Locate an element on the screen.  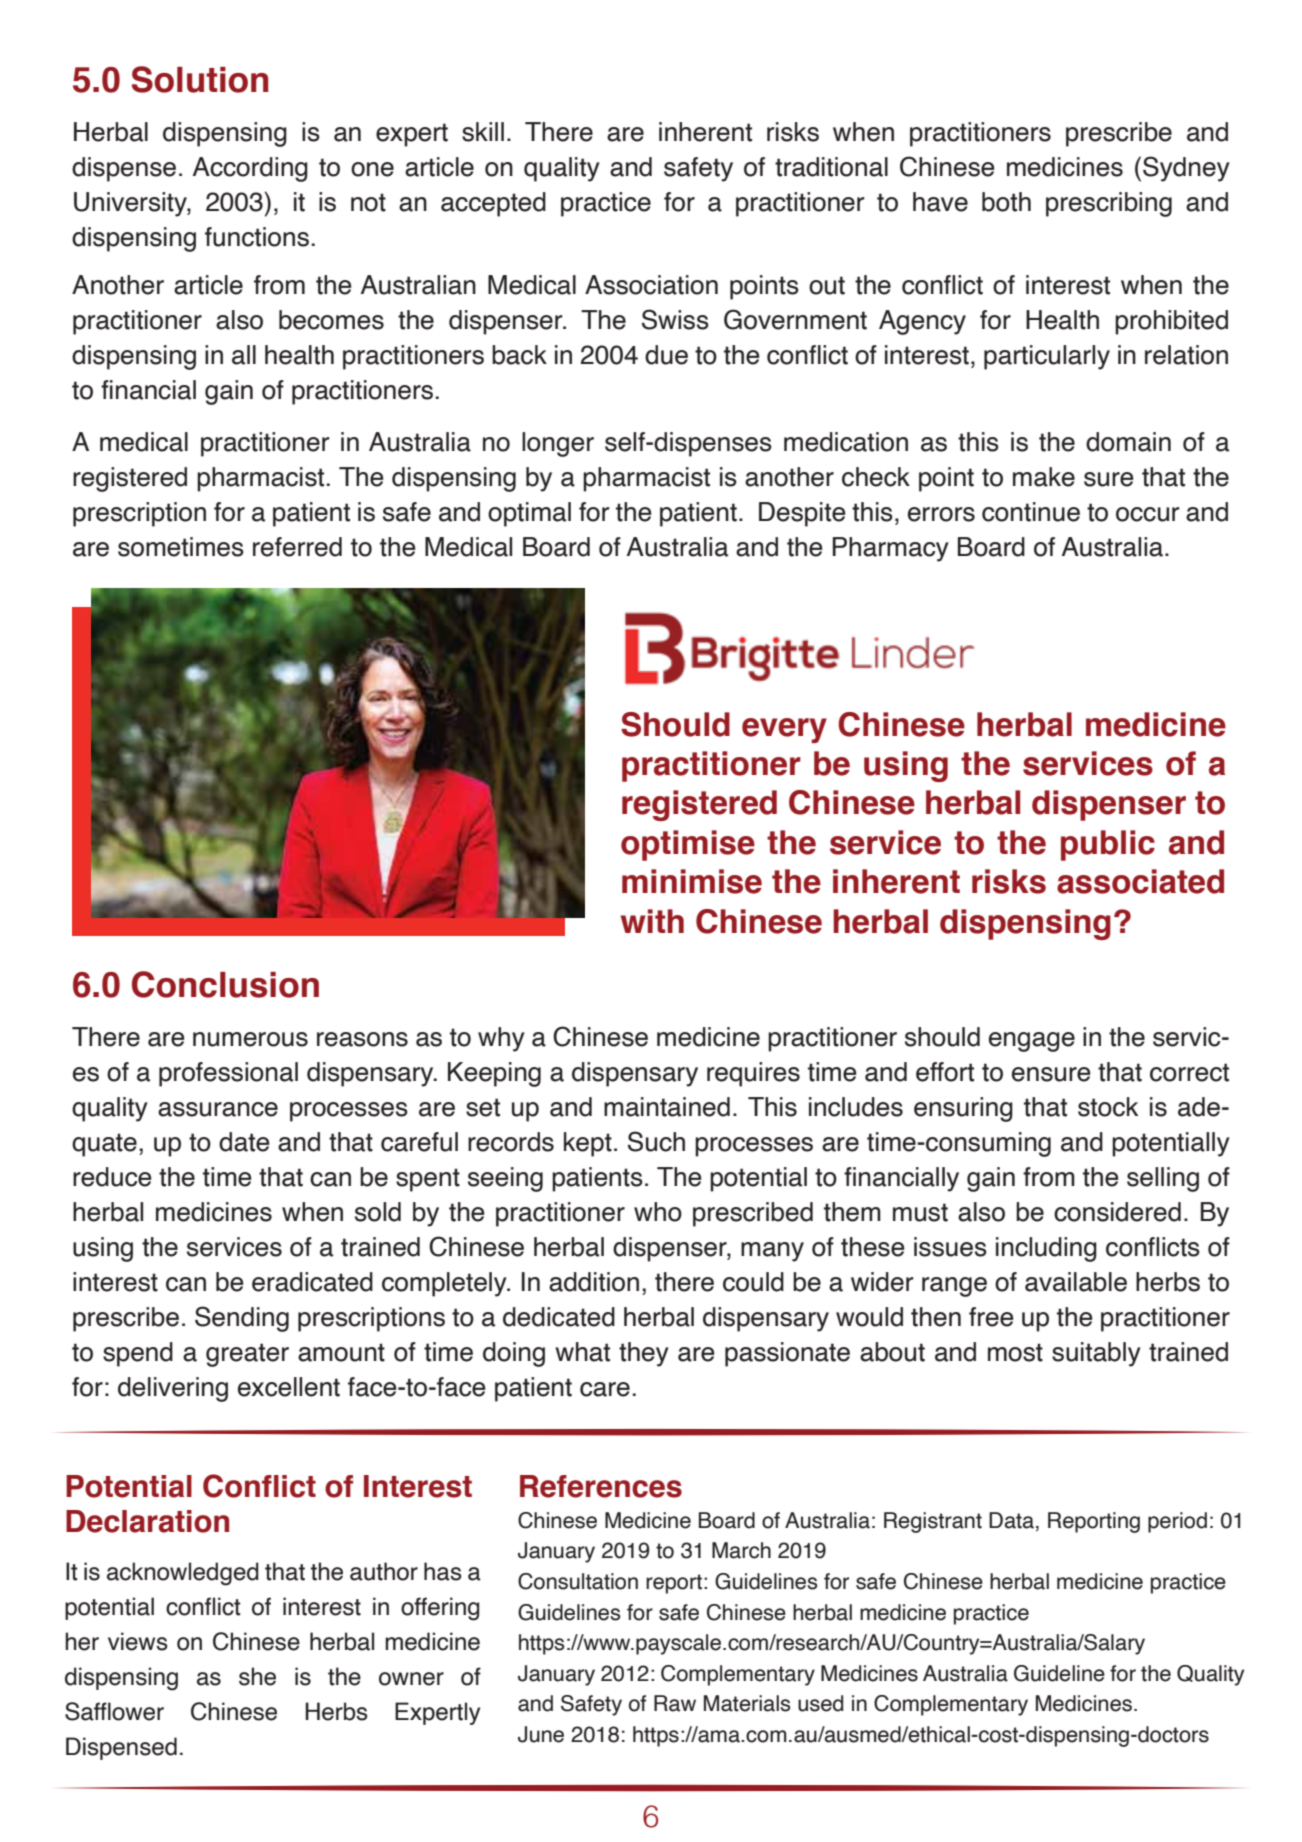
skill is located at coordinates (483, 132).
